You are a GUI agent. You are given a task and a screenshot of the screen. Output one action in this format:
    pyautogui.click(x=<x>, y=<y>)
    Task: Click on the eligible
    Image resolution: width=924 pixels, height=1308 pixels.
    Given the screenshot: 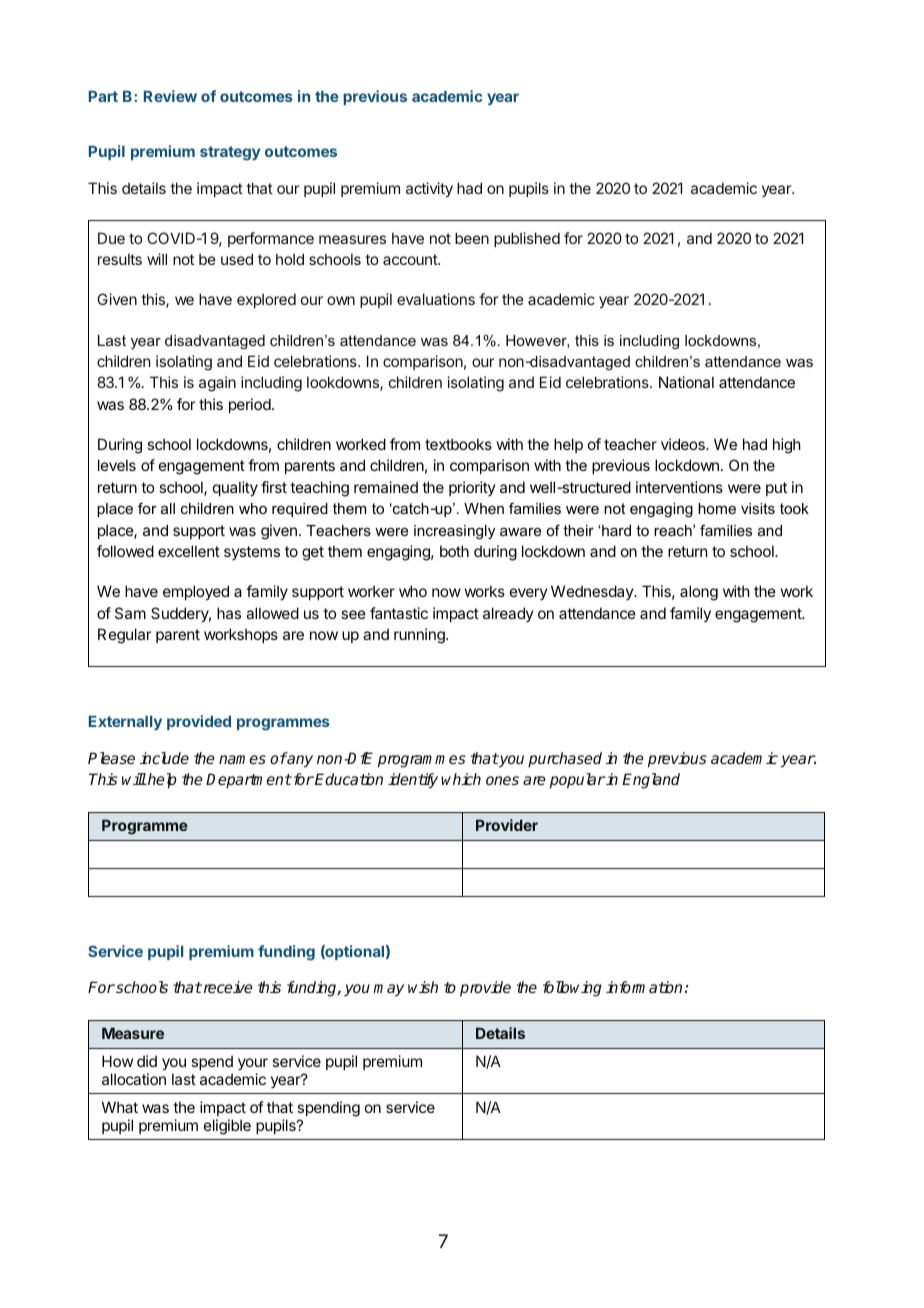 What is the action you would take?
    pyautogui.click(x=227, y=1127)
